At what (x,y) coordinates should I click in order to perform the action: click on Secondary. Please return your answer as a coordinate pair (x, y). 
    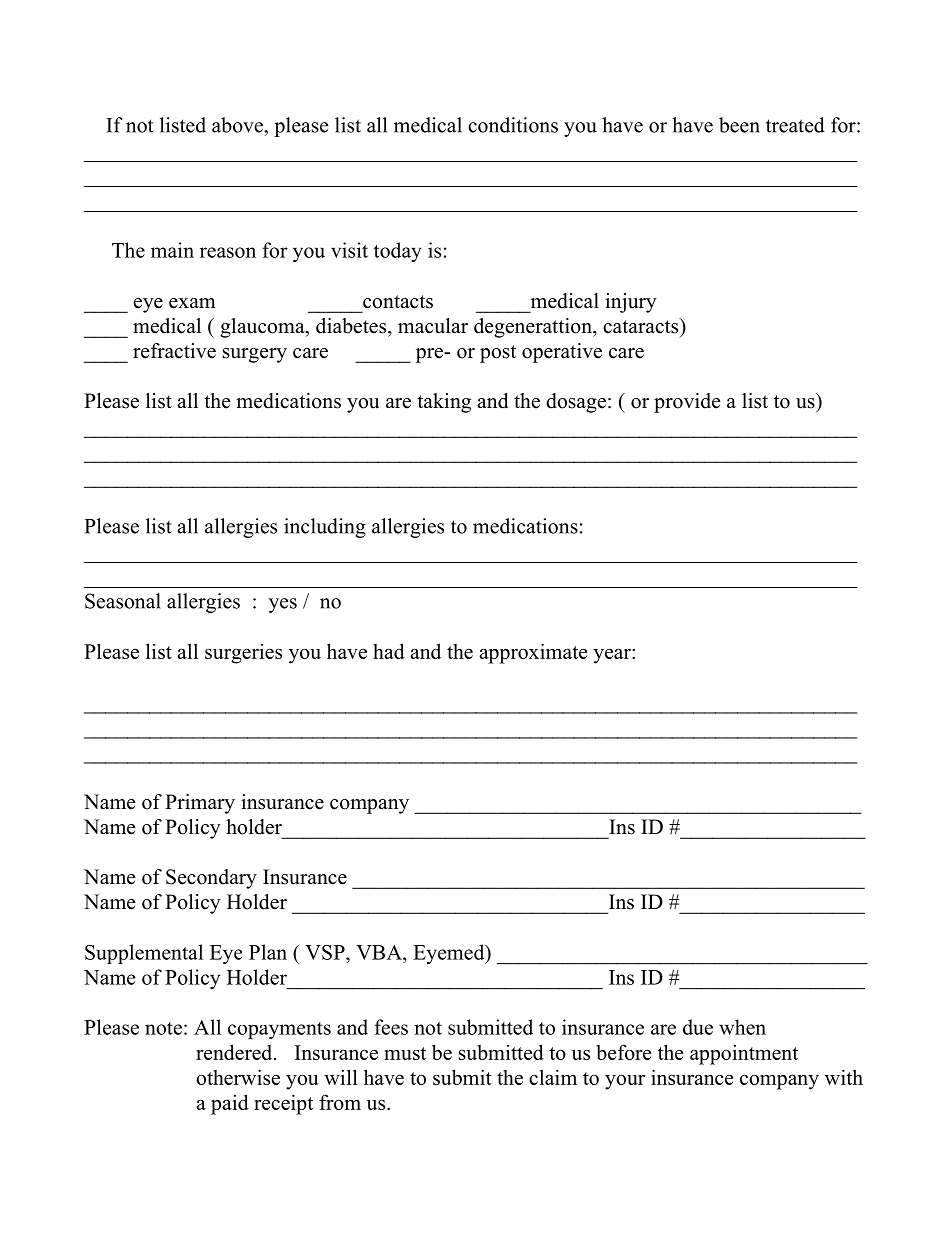
    Looking at the image, I should click on (211, 879).
